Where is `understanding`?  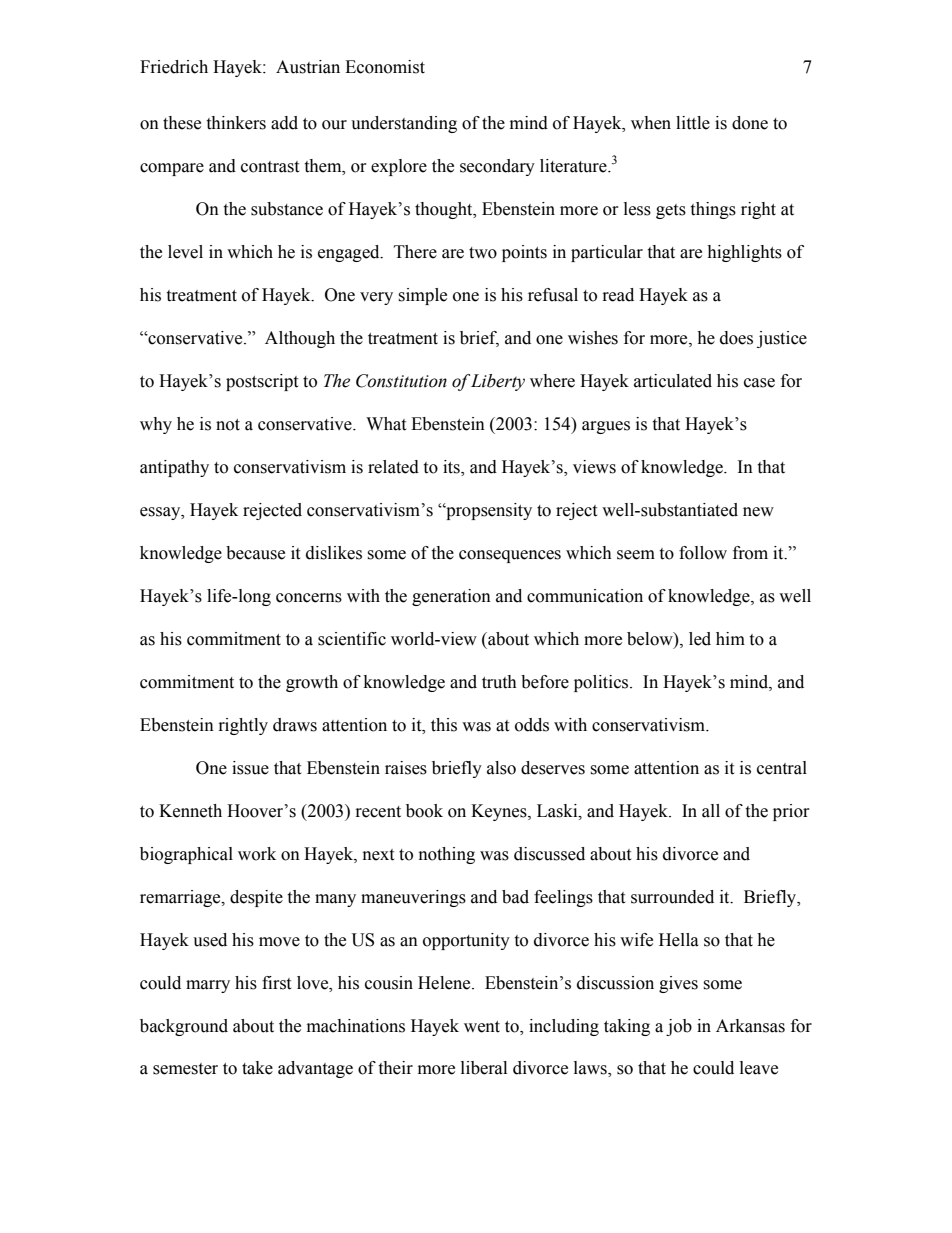 understanding is located at coordinates (404, 124).
